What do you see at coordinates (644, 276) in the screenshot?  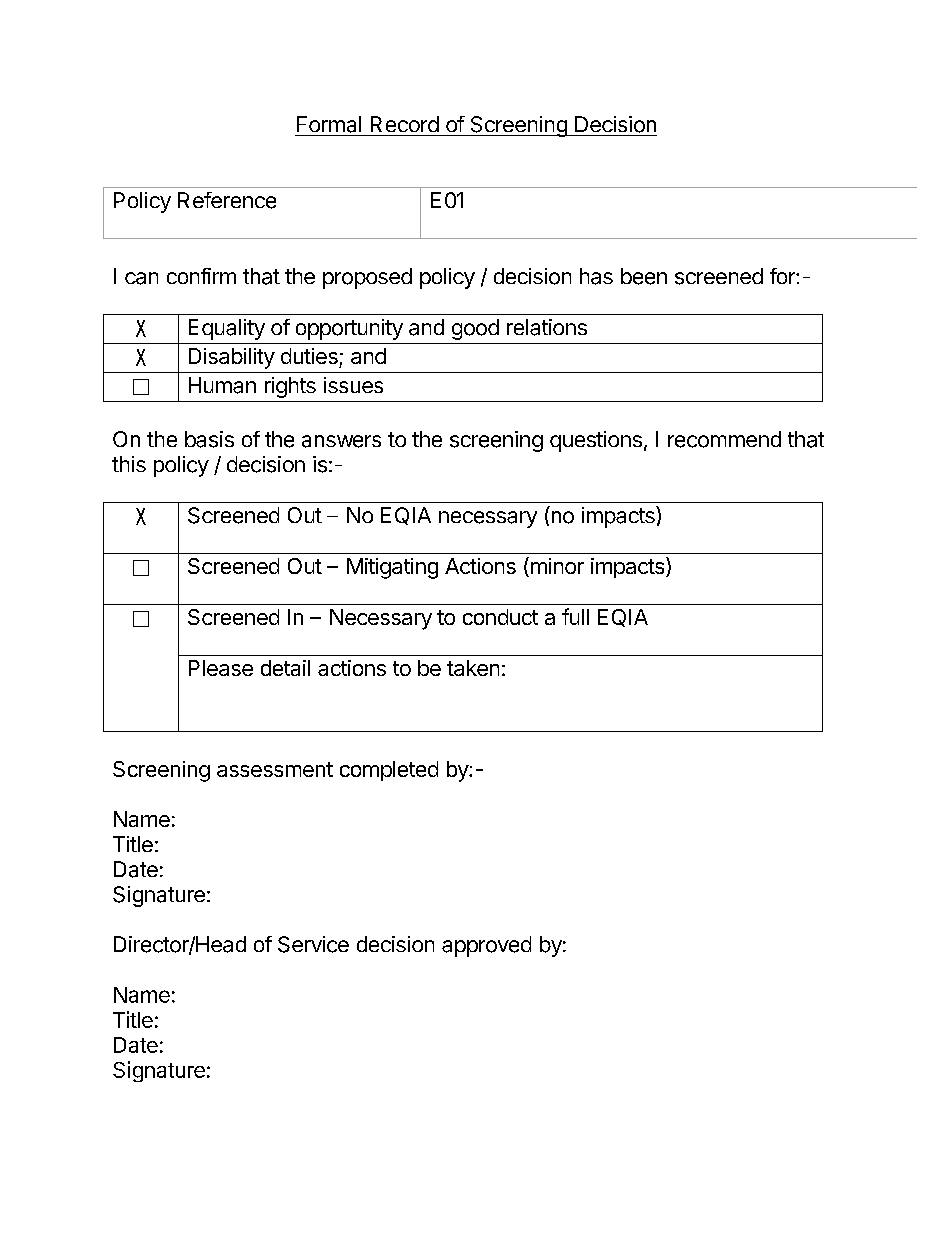 I see `been` at bounding box center [644, 276].
